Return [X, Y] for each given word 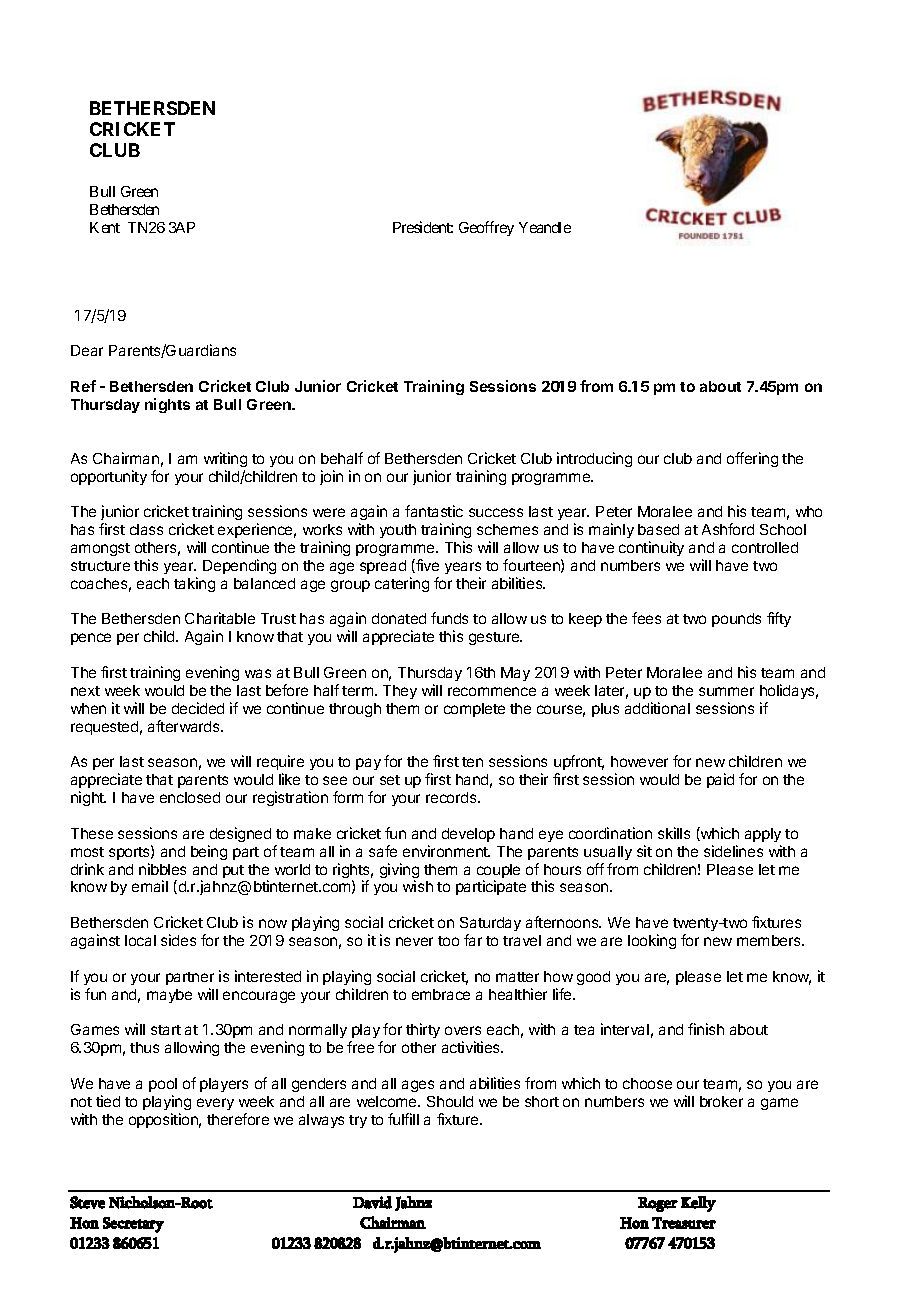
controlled [765, 547]
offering [752, 459]
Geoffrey [486, 228]
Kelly [698, 1204]
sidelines [733, 851]
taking [194, 584]
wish [418, 886]
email [150, 886]
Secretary [133, 1225]
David [372, 1202]
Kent [105, 227]
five [426, 566]
